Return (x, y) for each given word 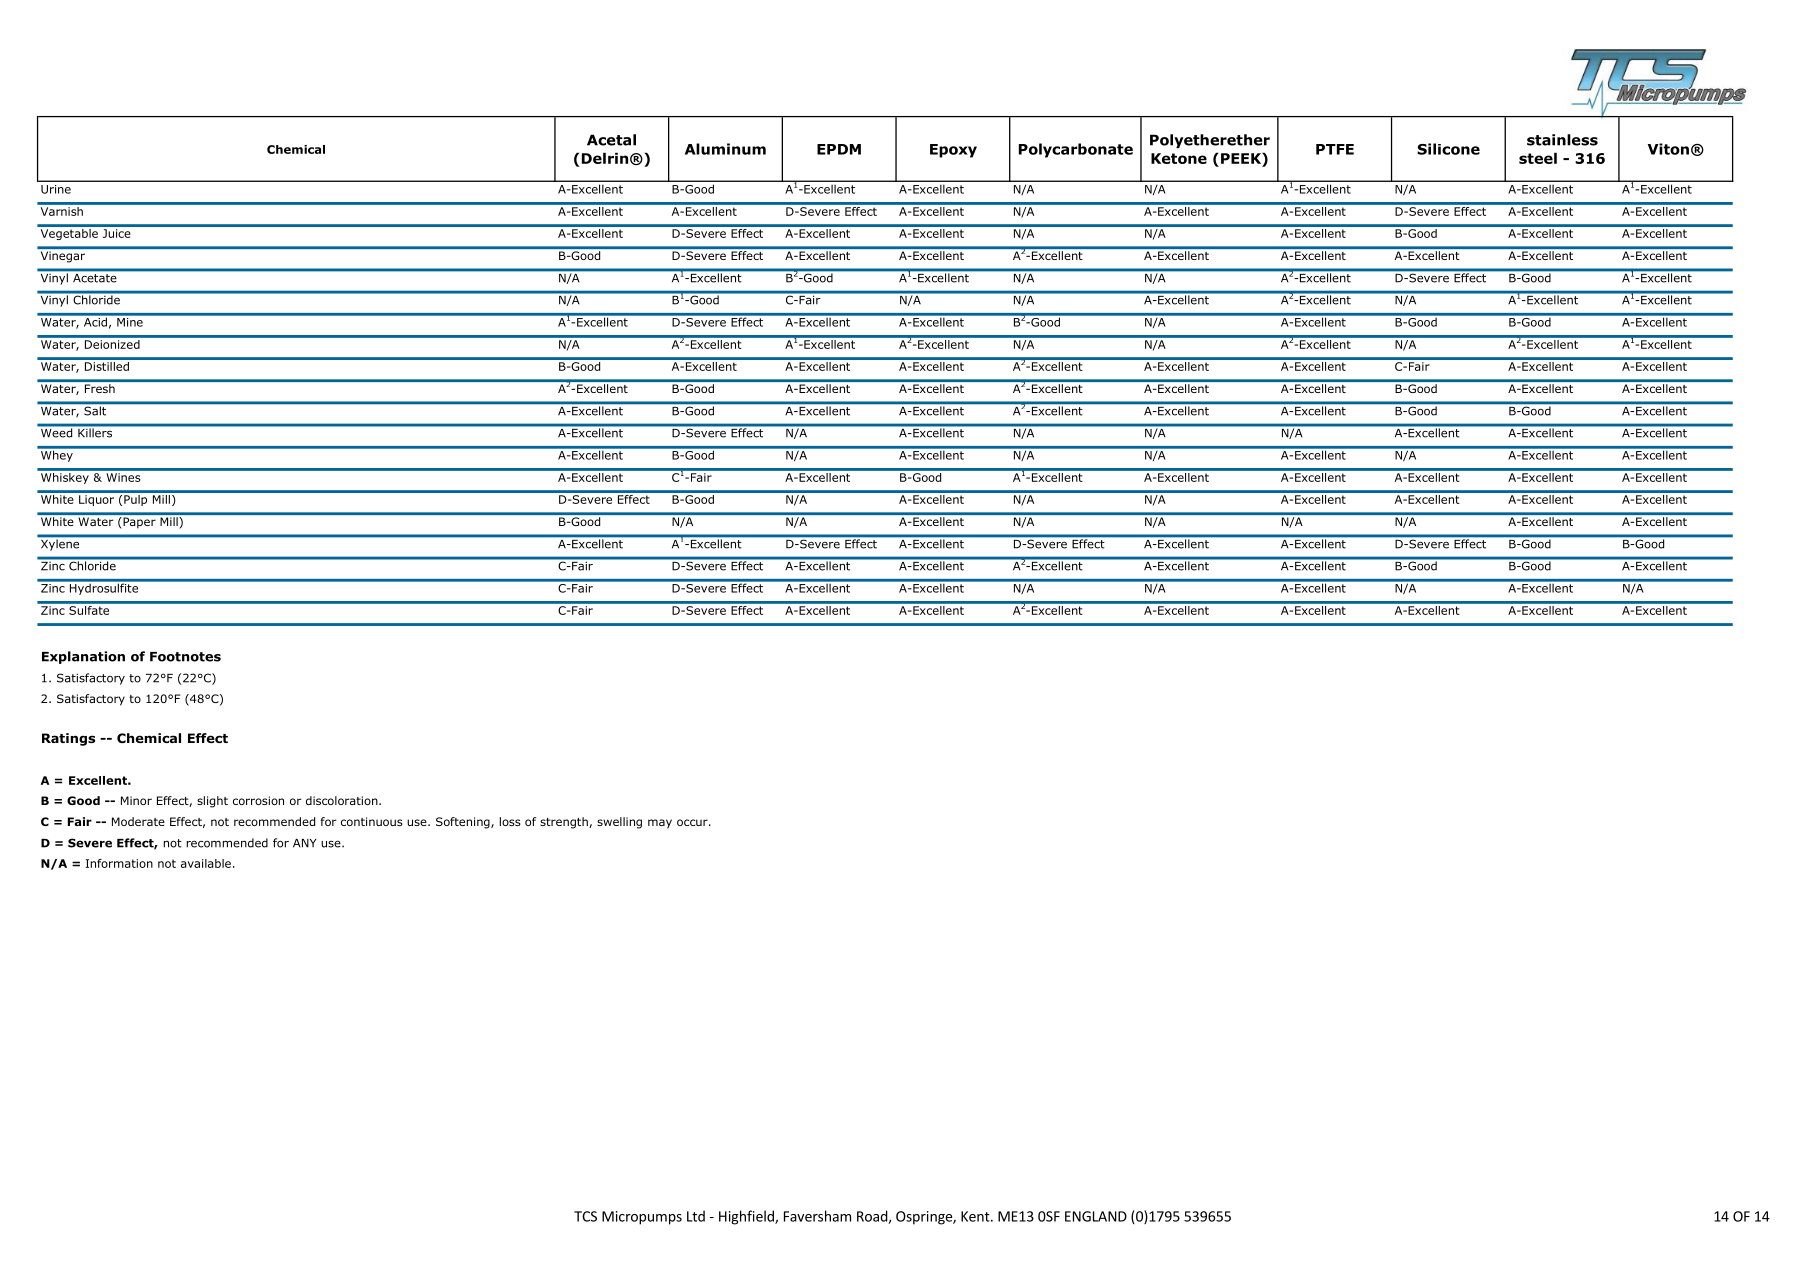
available (206, 863)
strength (565, 823)
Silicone (1448, 149)
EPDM (839, 149)
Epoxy (953, 151)
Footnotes (185, 657)
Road (873, 1217)
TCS (585, 1216)
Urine (56, 189)
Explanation (83, 657)
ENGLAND (1096, 1216)
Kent (976, 1216)
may (660, 824)
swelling (619, 823)
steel (1538, 158)
